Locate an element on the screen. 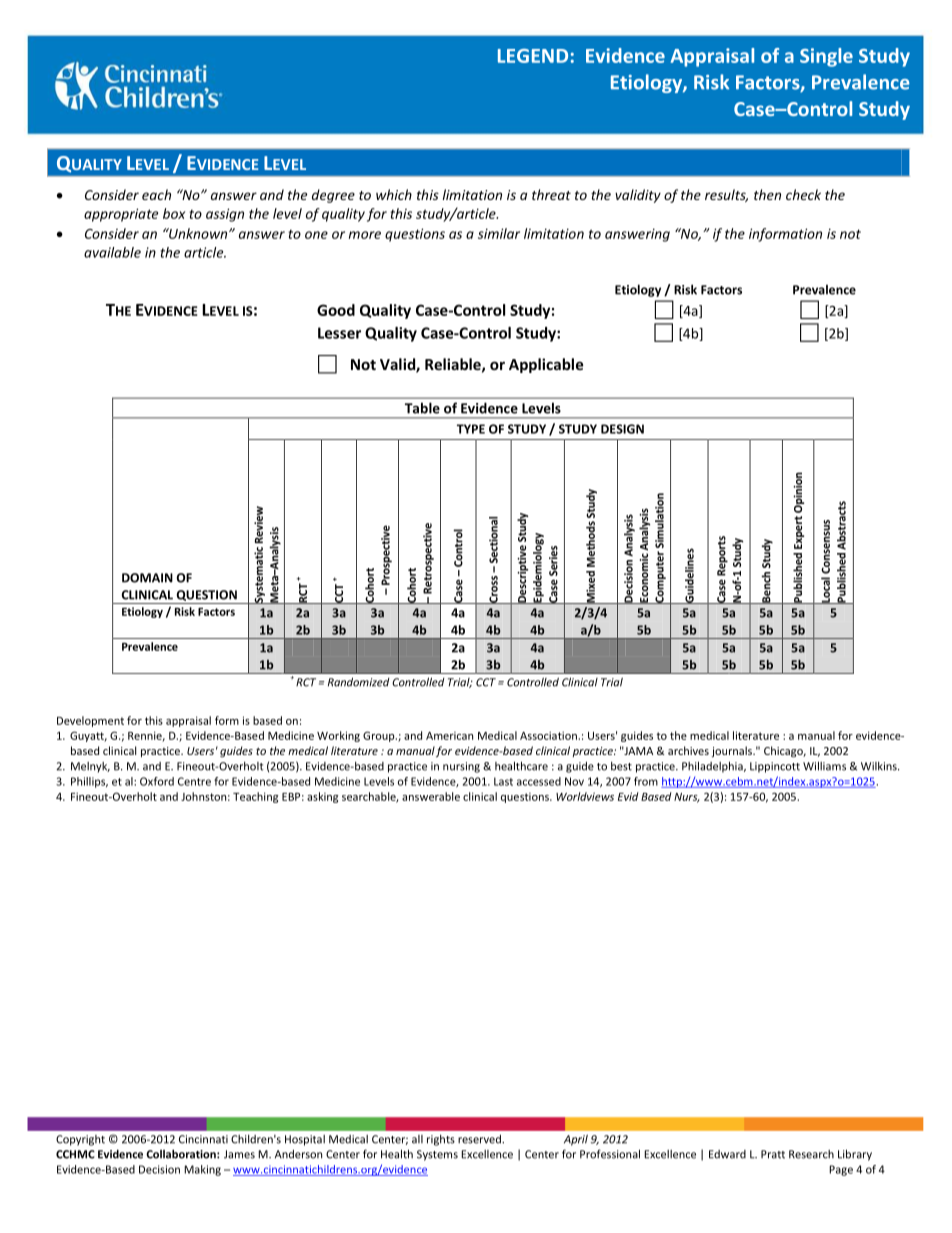  box is located at coordinates (174, 213).
